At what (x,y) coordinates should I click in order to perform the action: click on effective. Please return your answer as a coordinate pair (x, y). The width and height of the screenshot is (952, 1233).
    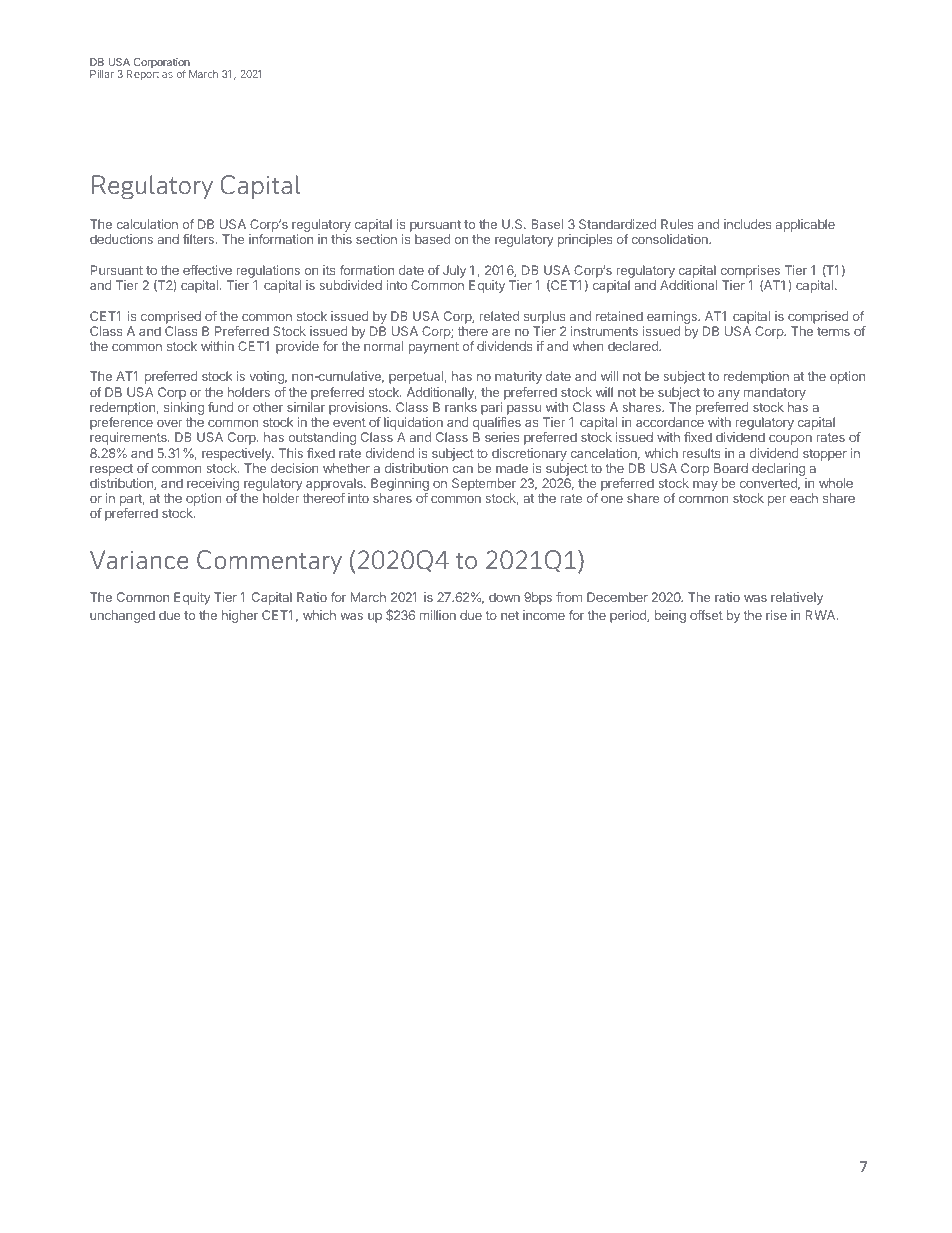
    Looking at the image, I should click on (207, 270).
